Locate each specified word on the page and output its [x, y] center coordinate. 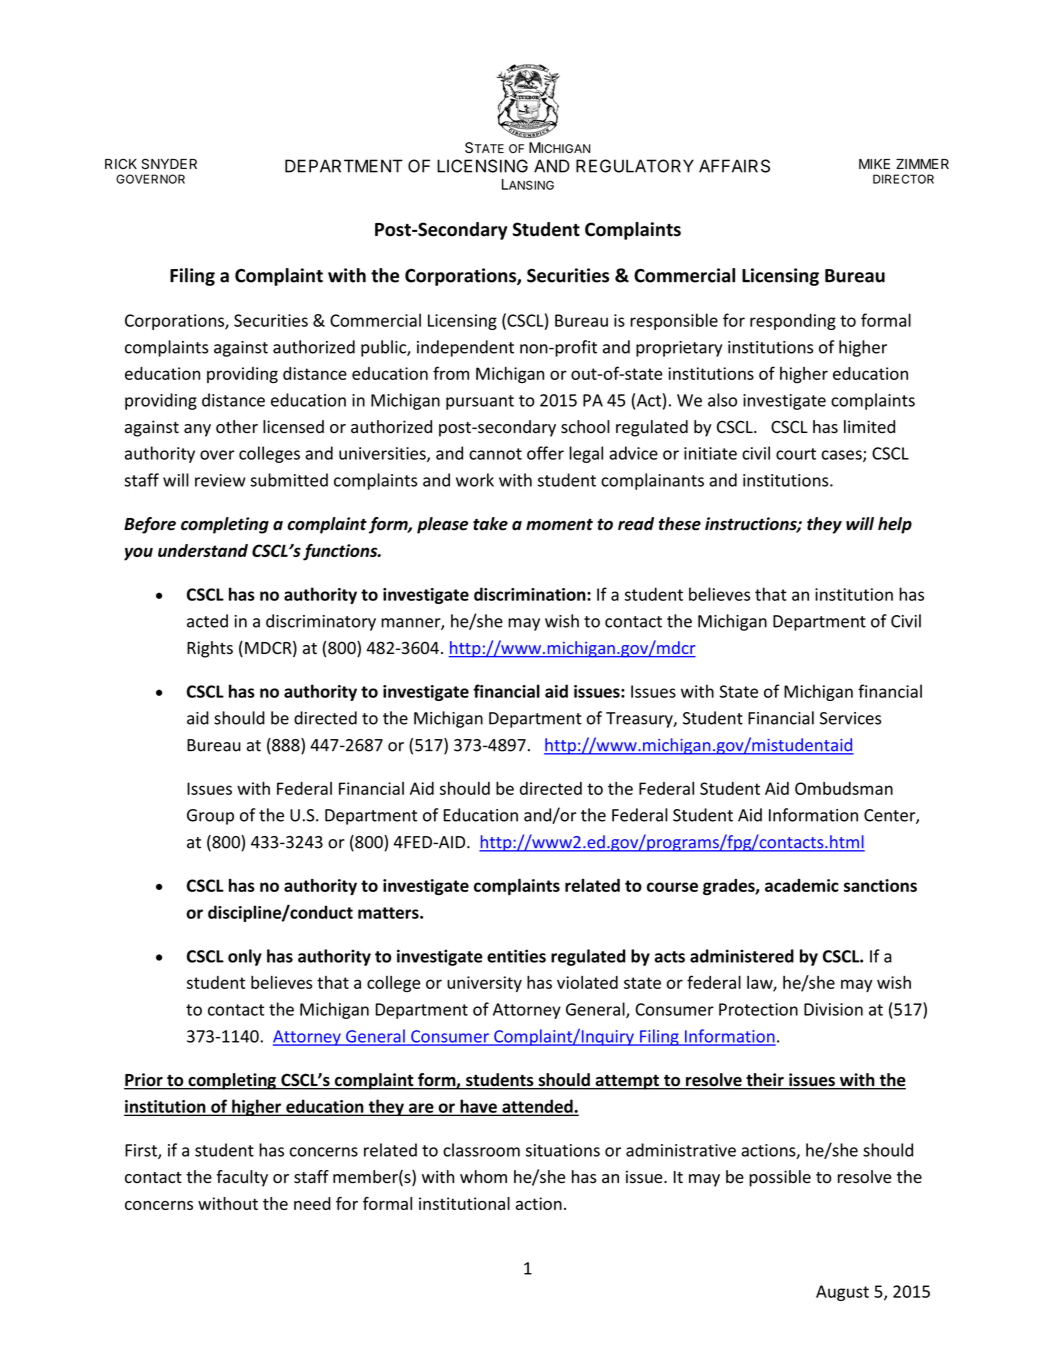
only [245, 957]
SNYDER [169, 164]
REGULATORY [635, 166]
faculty [242, 1178]
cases [843, 456]
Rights [210, 649]
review [220, 480]
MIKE [874, 164]
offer [545, 453]
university [484, 984]
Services [850, 718]
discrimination [531, 594]
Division [833, 1009]
